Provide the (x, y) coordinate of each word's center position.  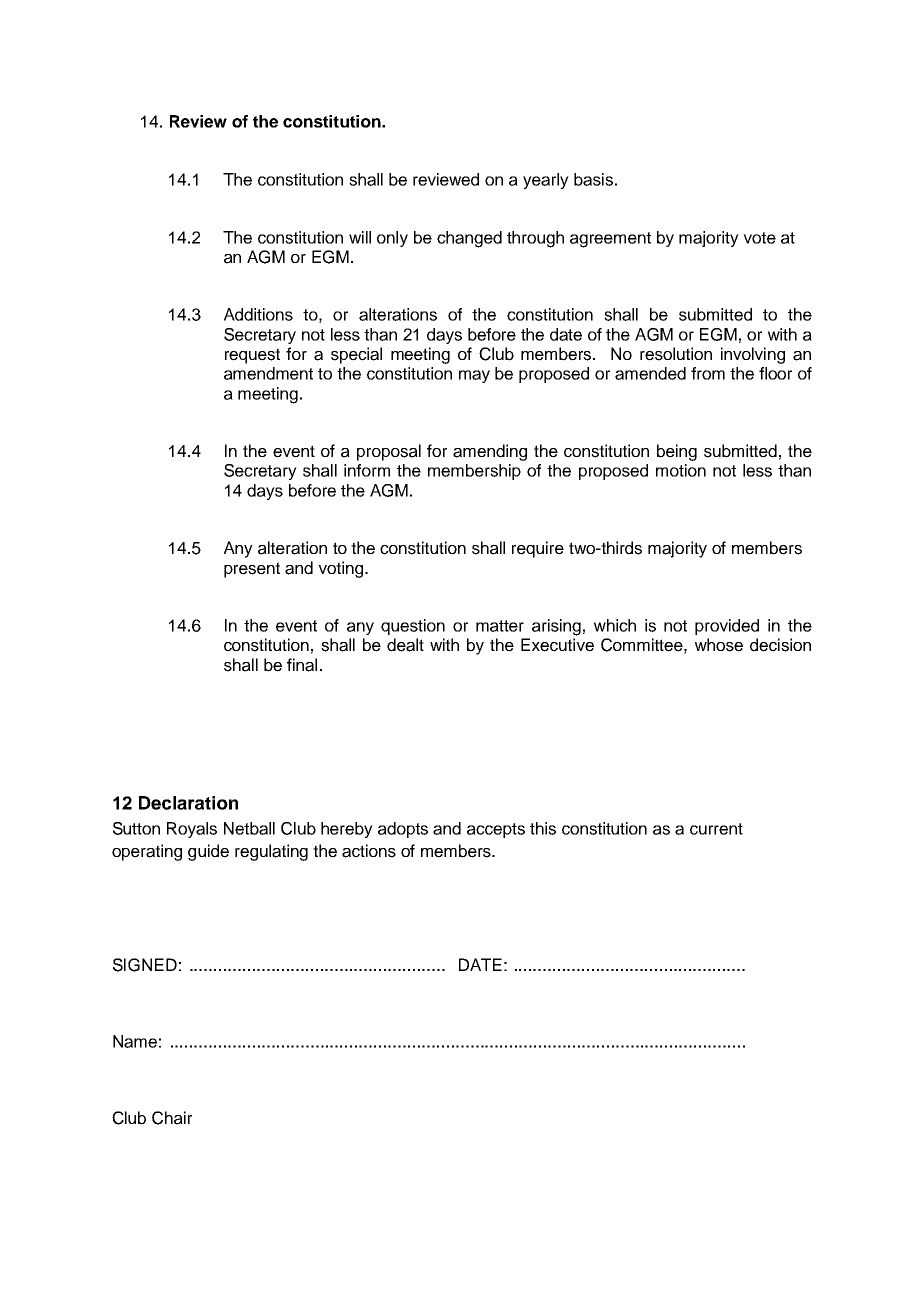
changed (469, 239)
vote (759, 238)
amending (490, 452)
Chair (172, 1118)
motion (681, 470)
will (360, 237)
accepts (496, 830)
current (716, 829)
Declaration (188, 803)
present (252, 570)
